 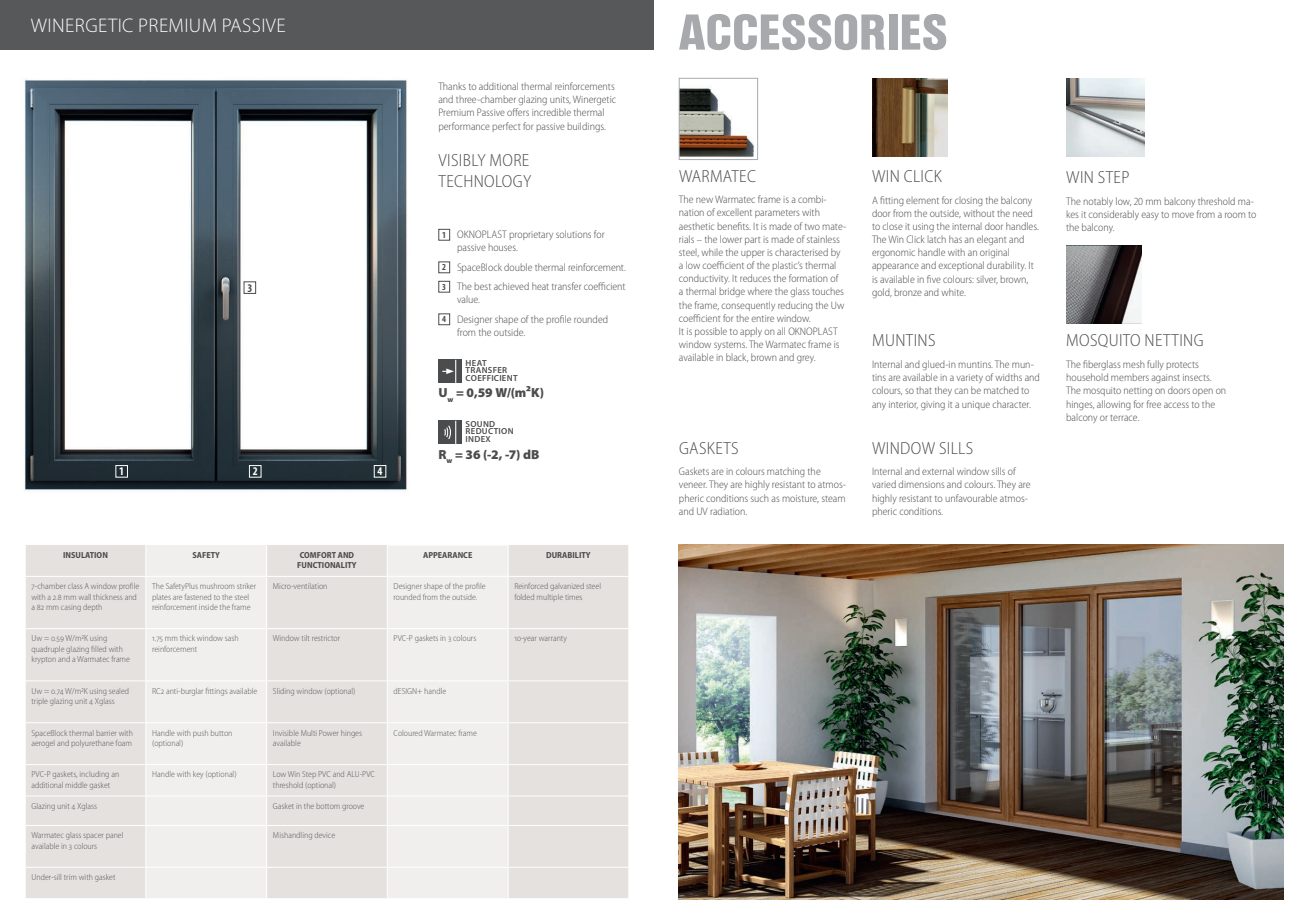 I want to click on INSULATION, so click(x=85, y=555).
